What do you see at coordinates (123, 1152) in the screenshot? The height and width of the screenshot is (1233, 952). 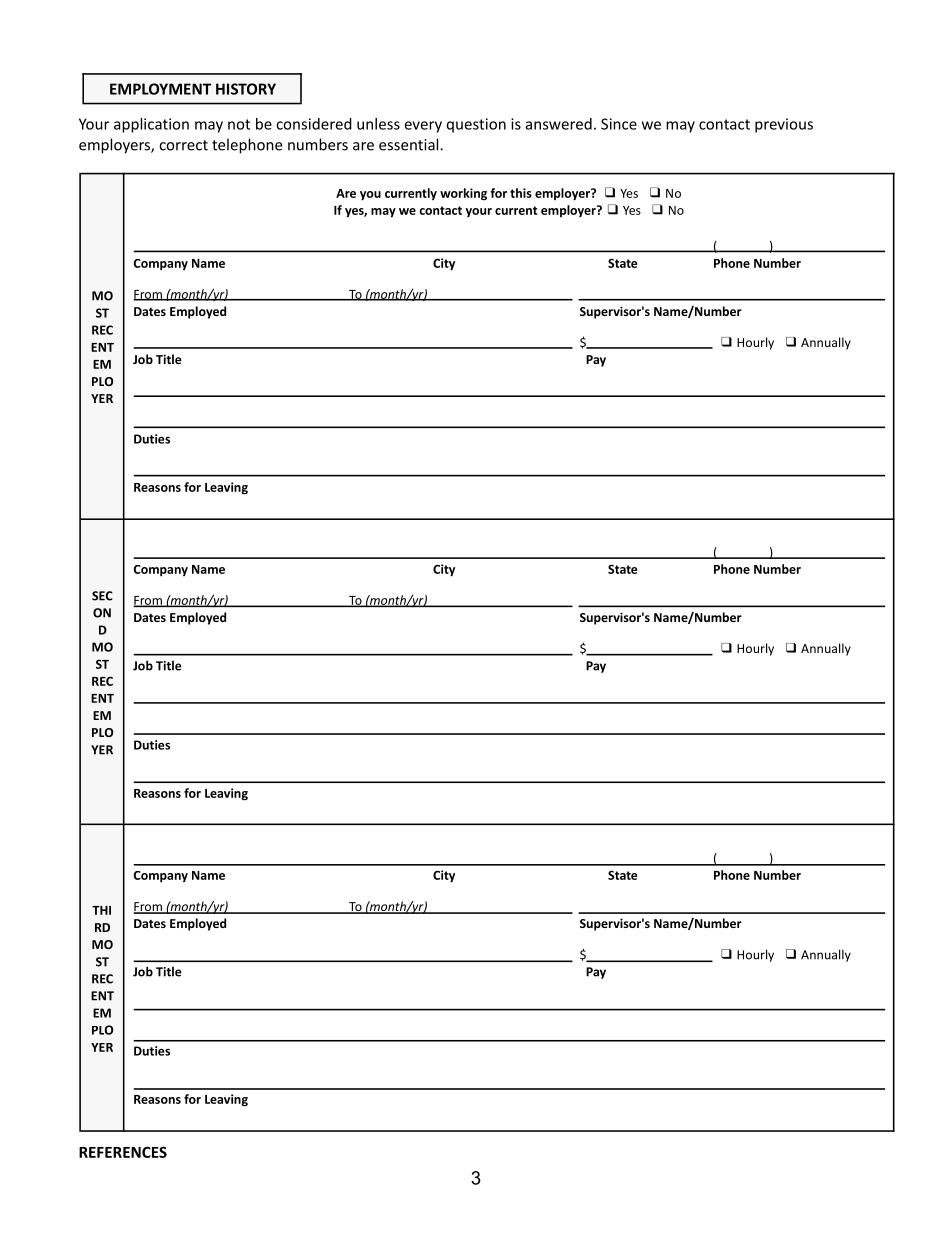 I see `REFERENCES` at bounding box center [123, 1152].
